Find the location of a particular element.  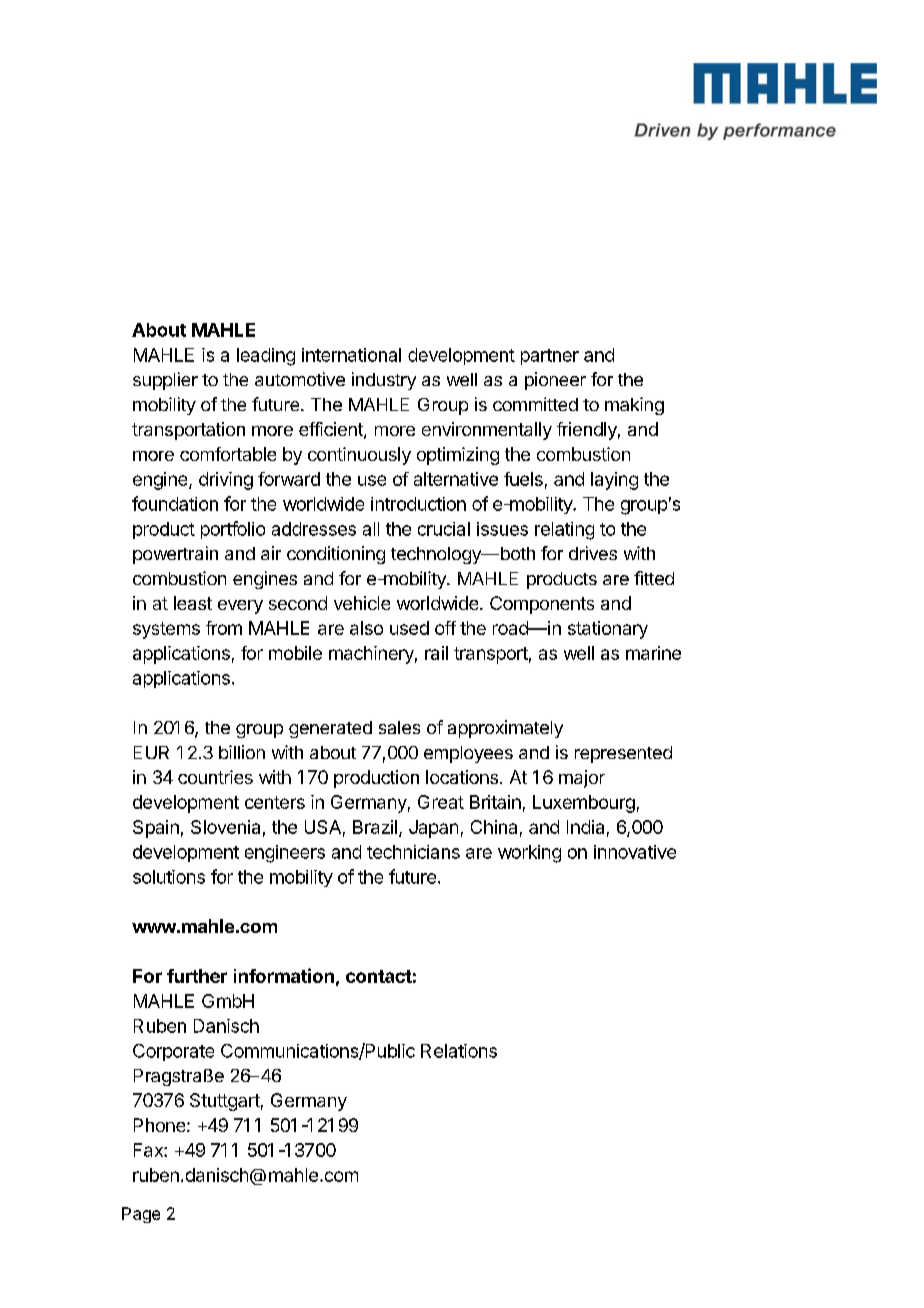

Relations is located at coordinates (459, 1051).
